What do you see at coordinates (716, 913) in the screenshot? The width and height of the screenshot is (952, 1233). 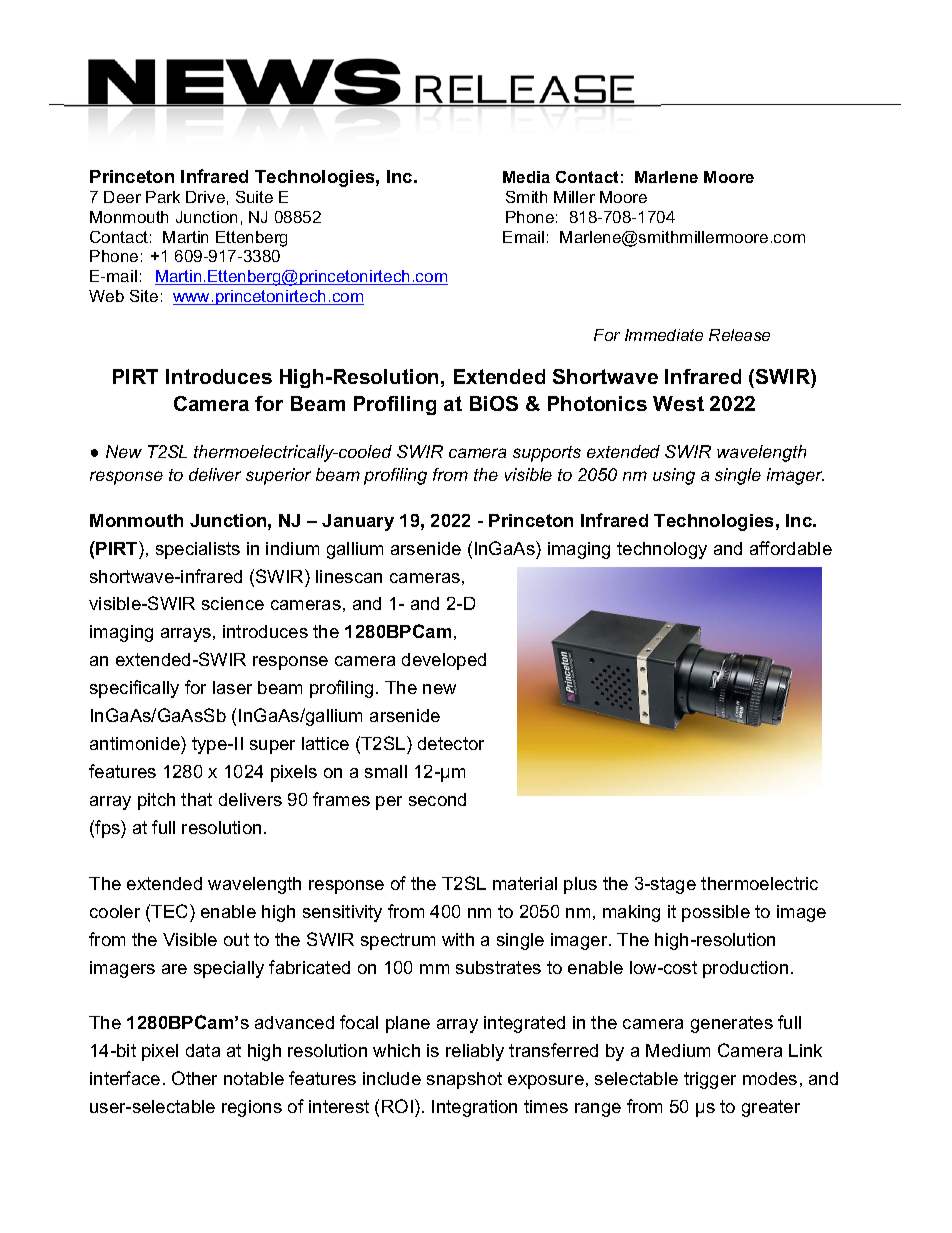 I see `possible` at bounding box center [716, 913].
